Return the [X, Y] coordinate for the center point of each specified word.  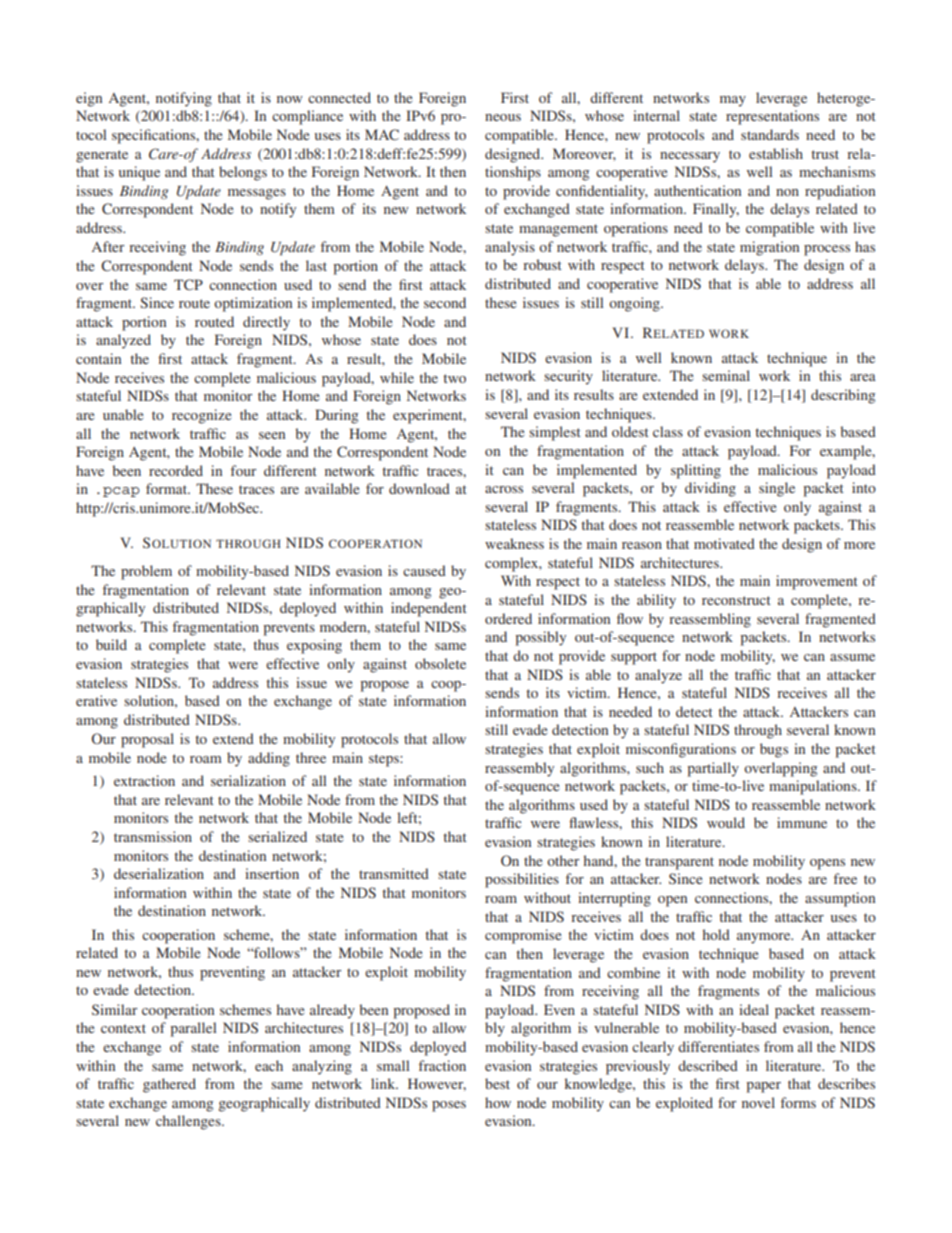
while [397, 377]
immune [802, 822]
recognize [201, 416]
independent [429, 609]
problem [146, 572]
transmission [153, 836]
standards [770, 134]
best [497, 1083]
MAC [382, 134]
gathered [169, 1085]
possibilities [522, 880]
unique [139, 173]
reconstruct [736, 600]
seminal [726, 375]
